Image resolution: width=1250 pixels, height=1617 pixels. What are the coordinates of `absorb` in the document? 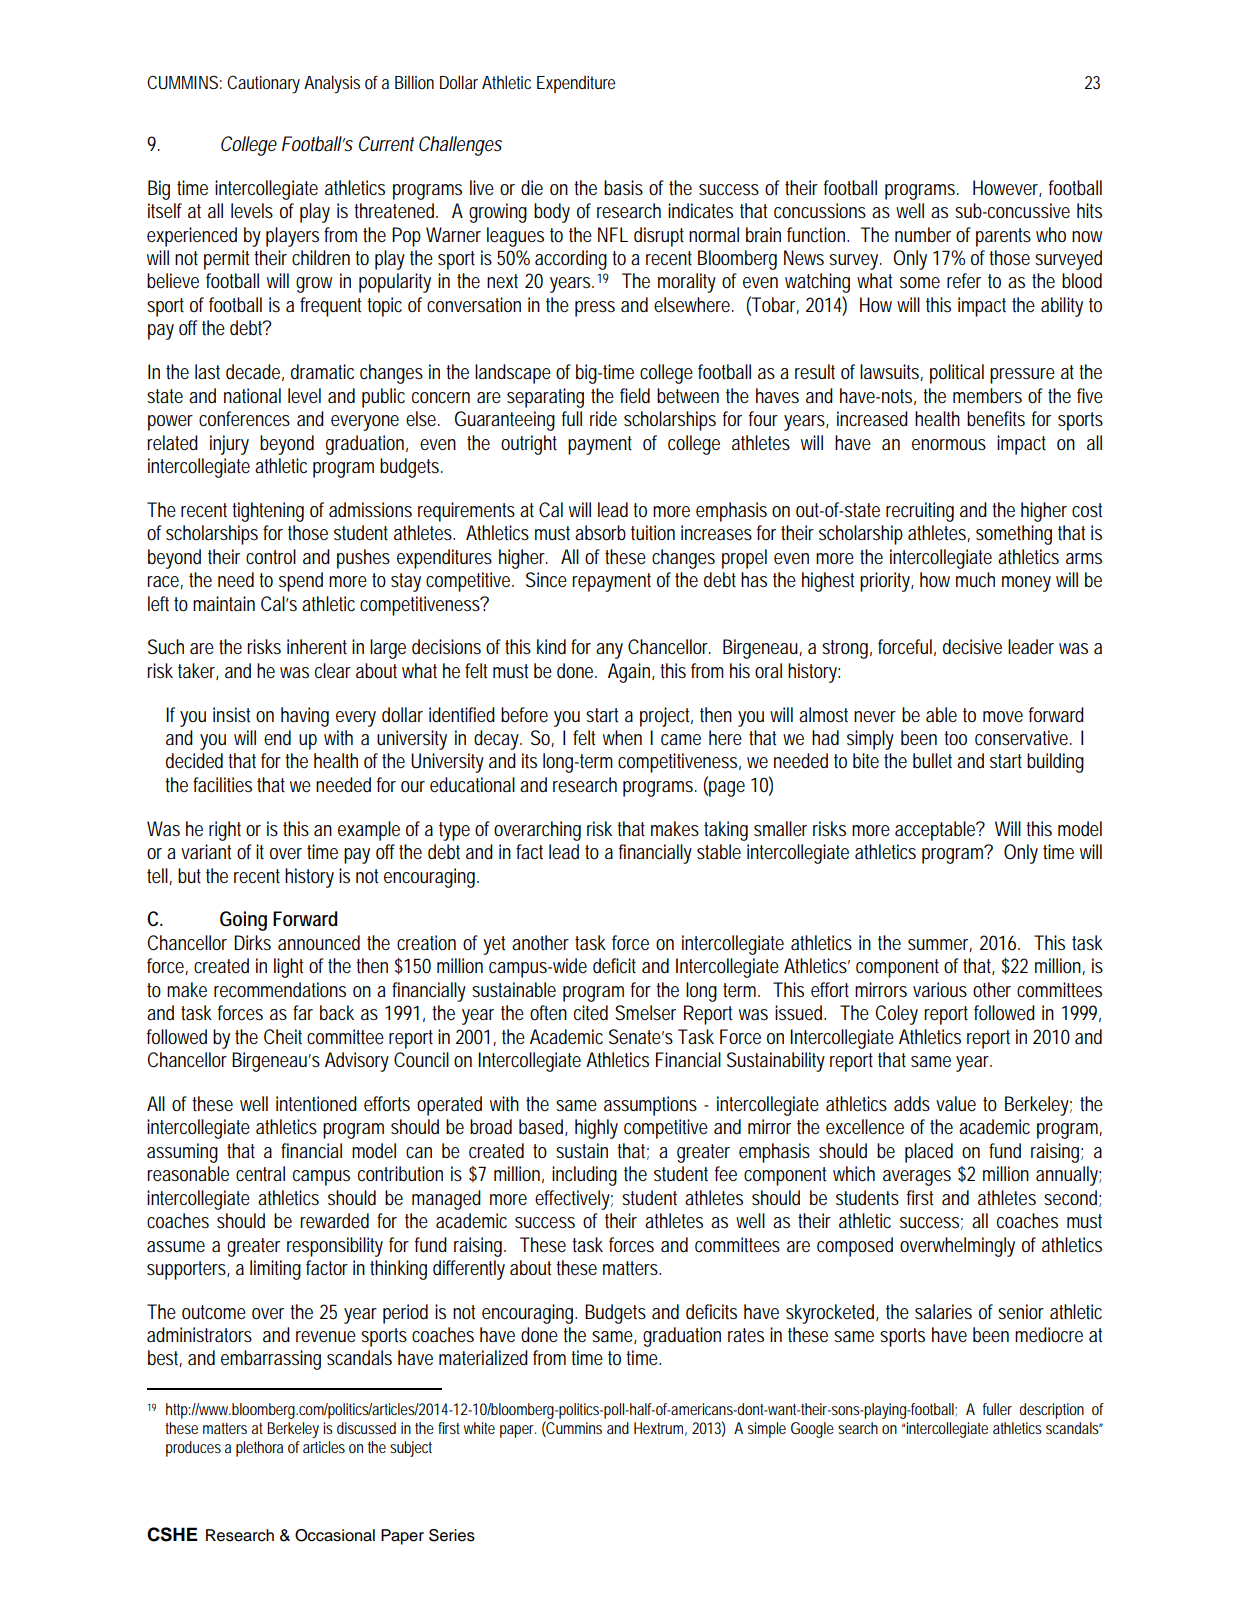 It's located at (600, 533).
